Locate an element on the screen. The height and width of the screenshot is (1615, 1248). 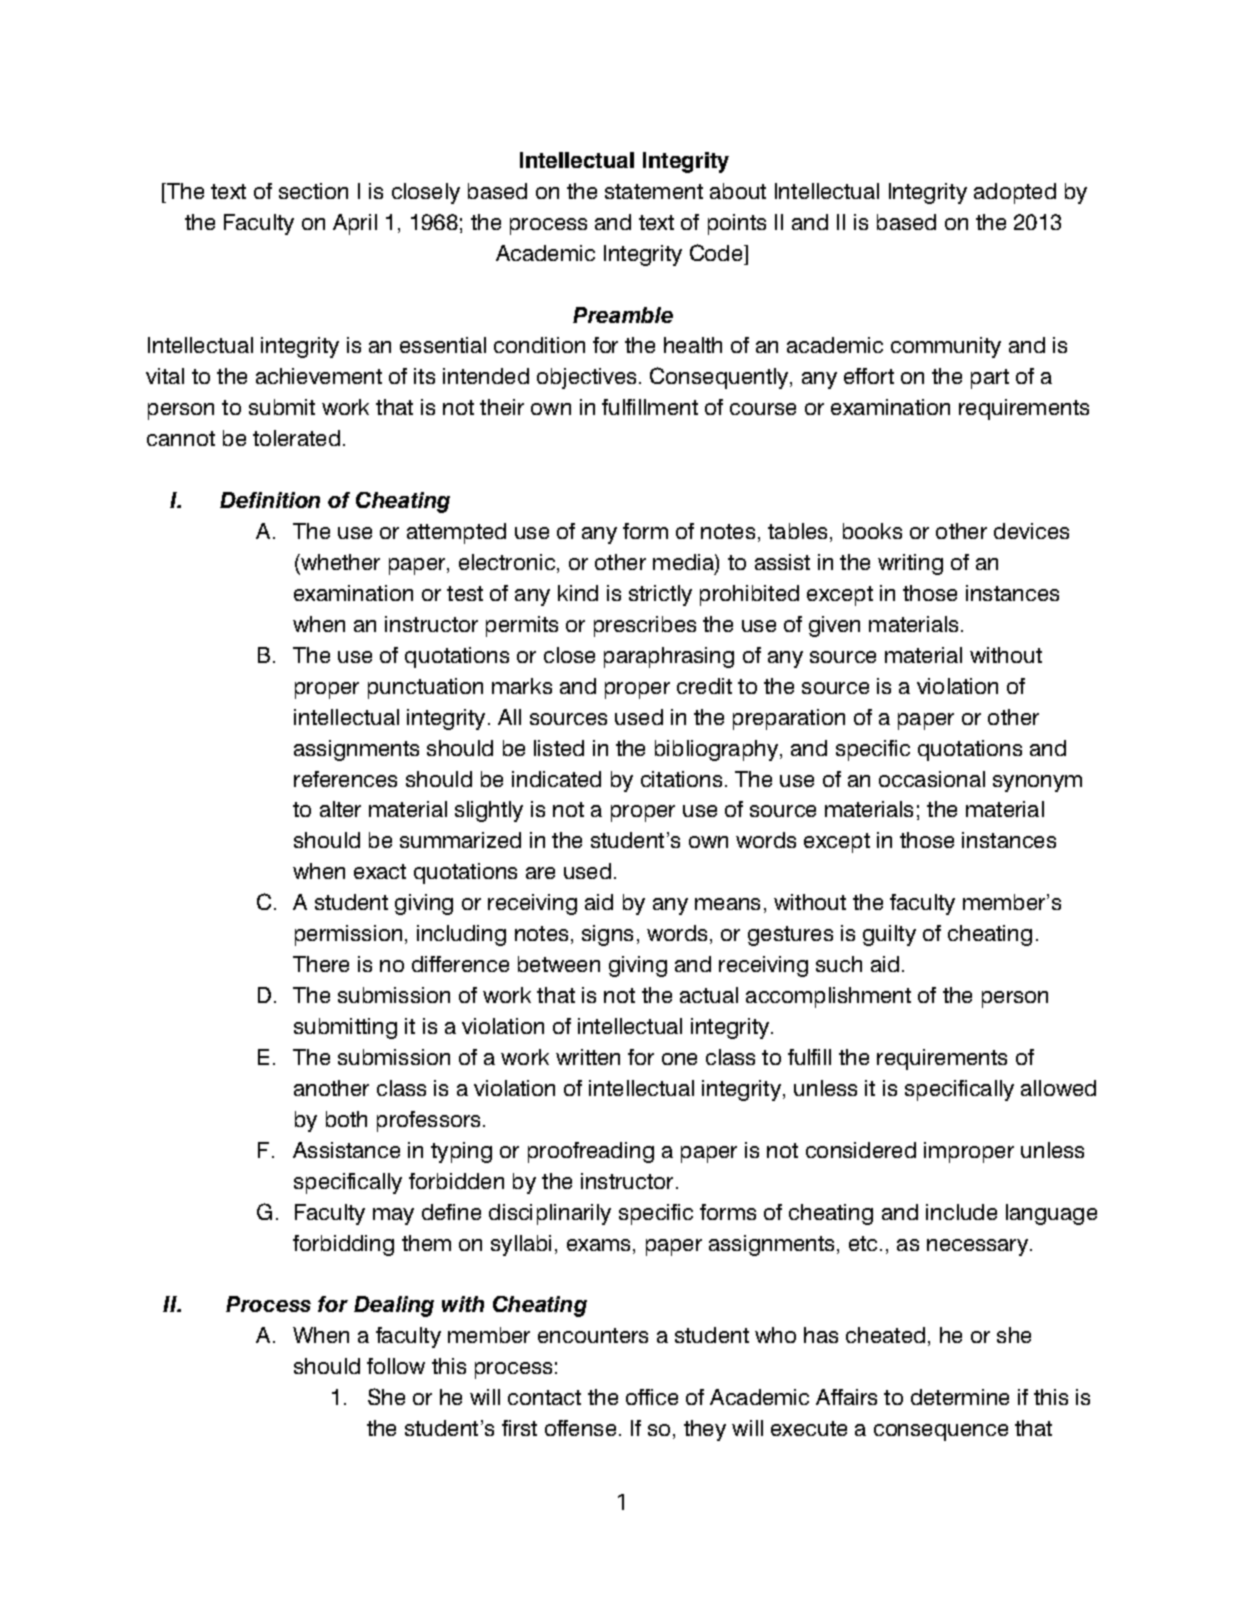
written is located at coordinates (588, 1057).
